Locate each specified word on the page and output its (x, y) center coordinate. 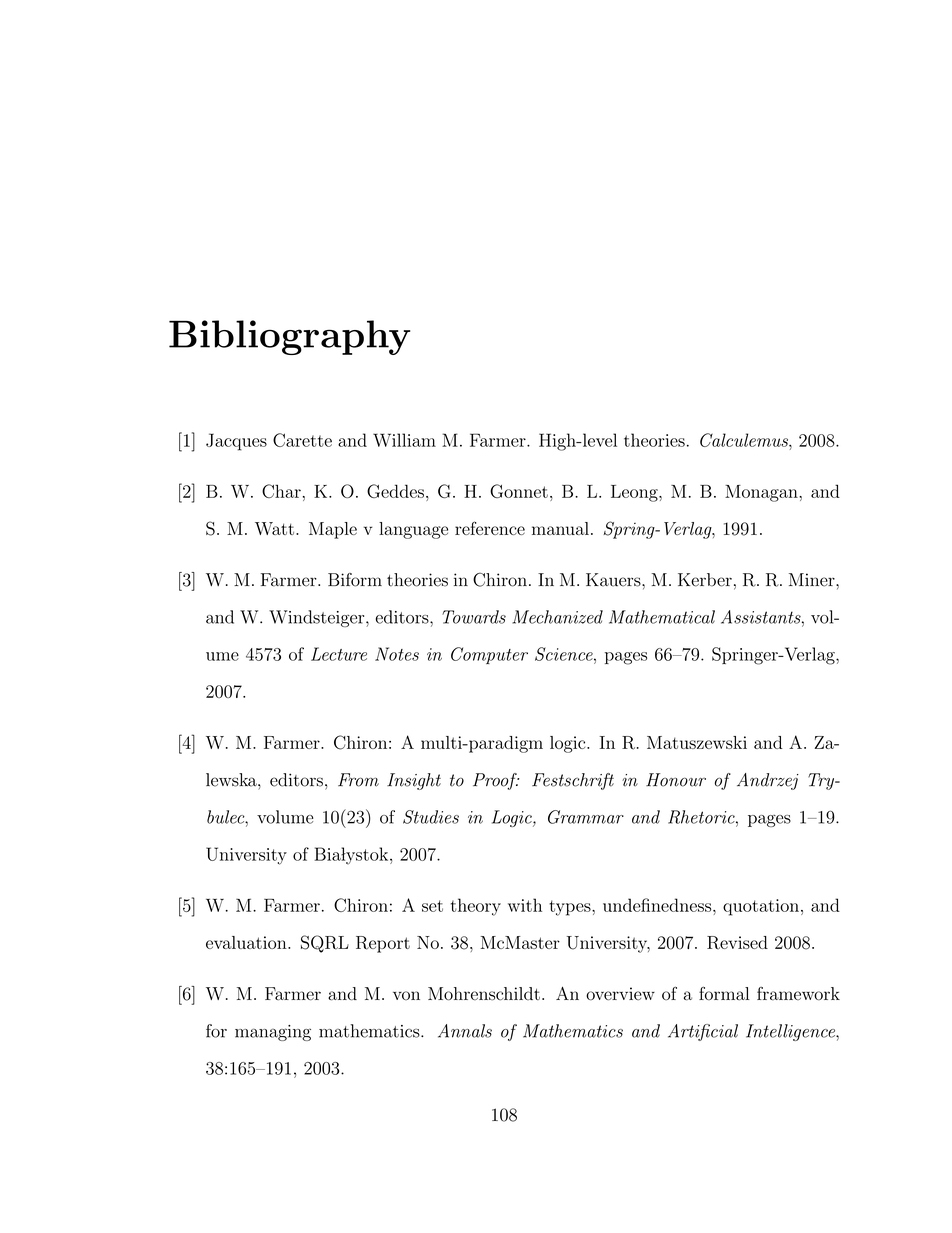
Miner (813, 580)
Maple (333, 530)
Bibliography (289, 337)
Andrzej (768, 781)
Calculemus (745, 440)
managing (273, 1033)
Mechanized (557, 617)
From (358, 780)
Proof (496, 781)
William (404, 440)
